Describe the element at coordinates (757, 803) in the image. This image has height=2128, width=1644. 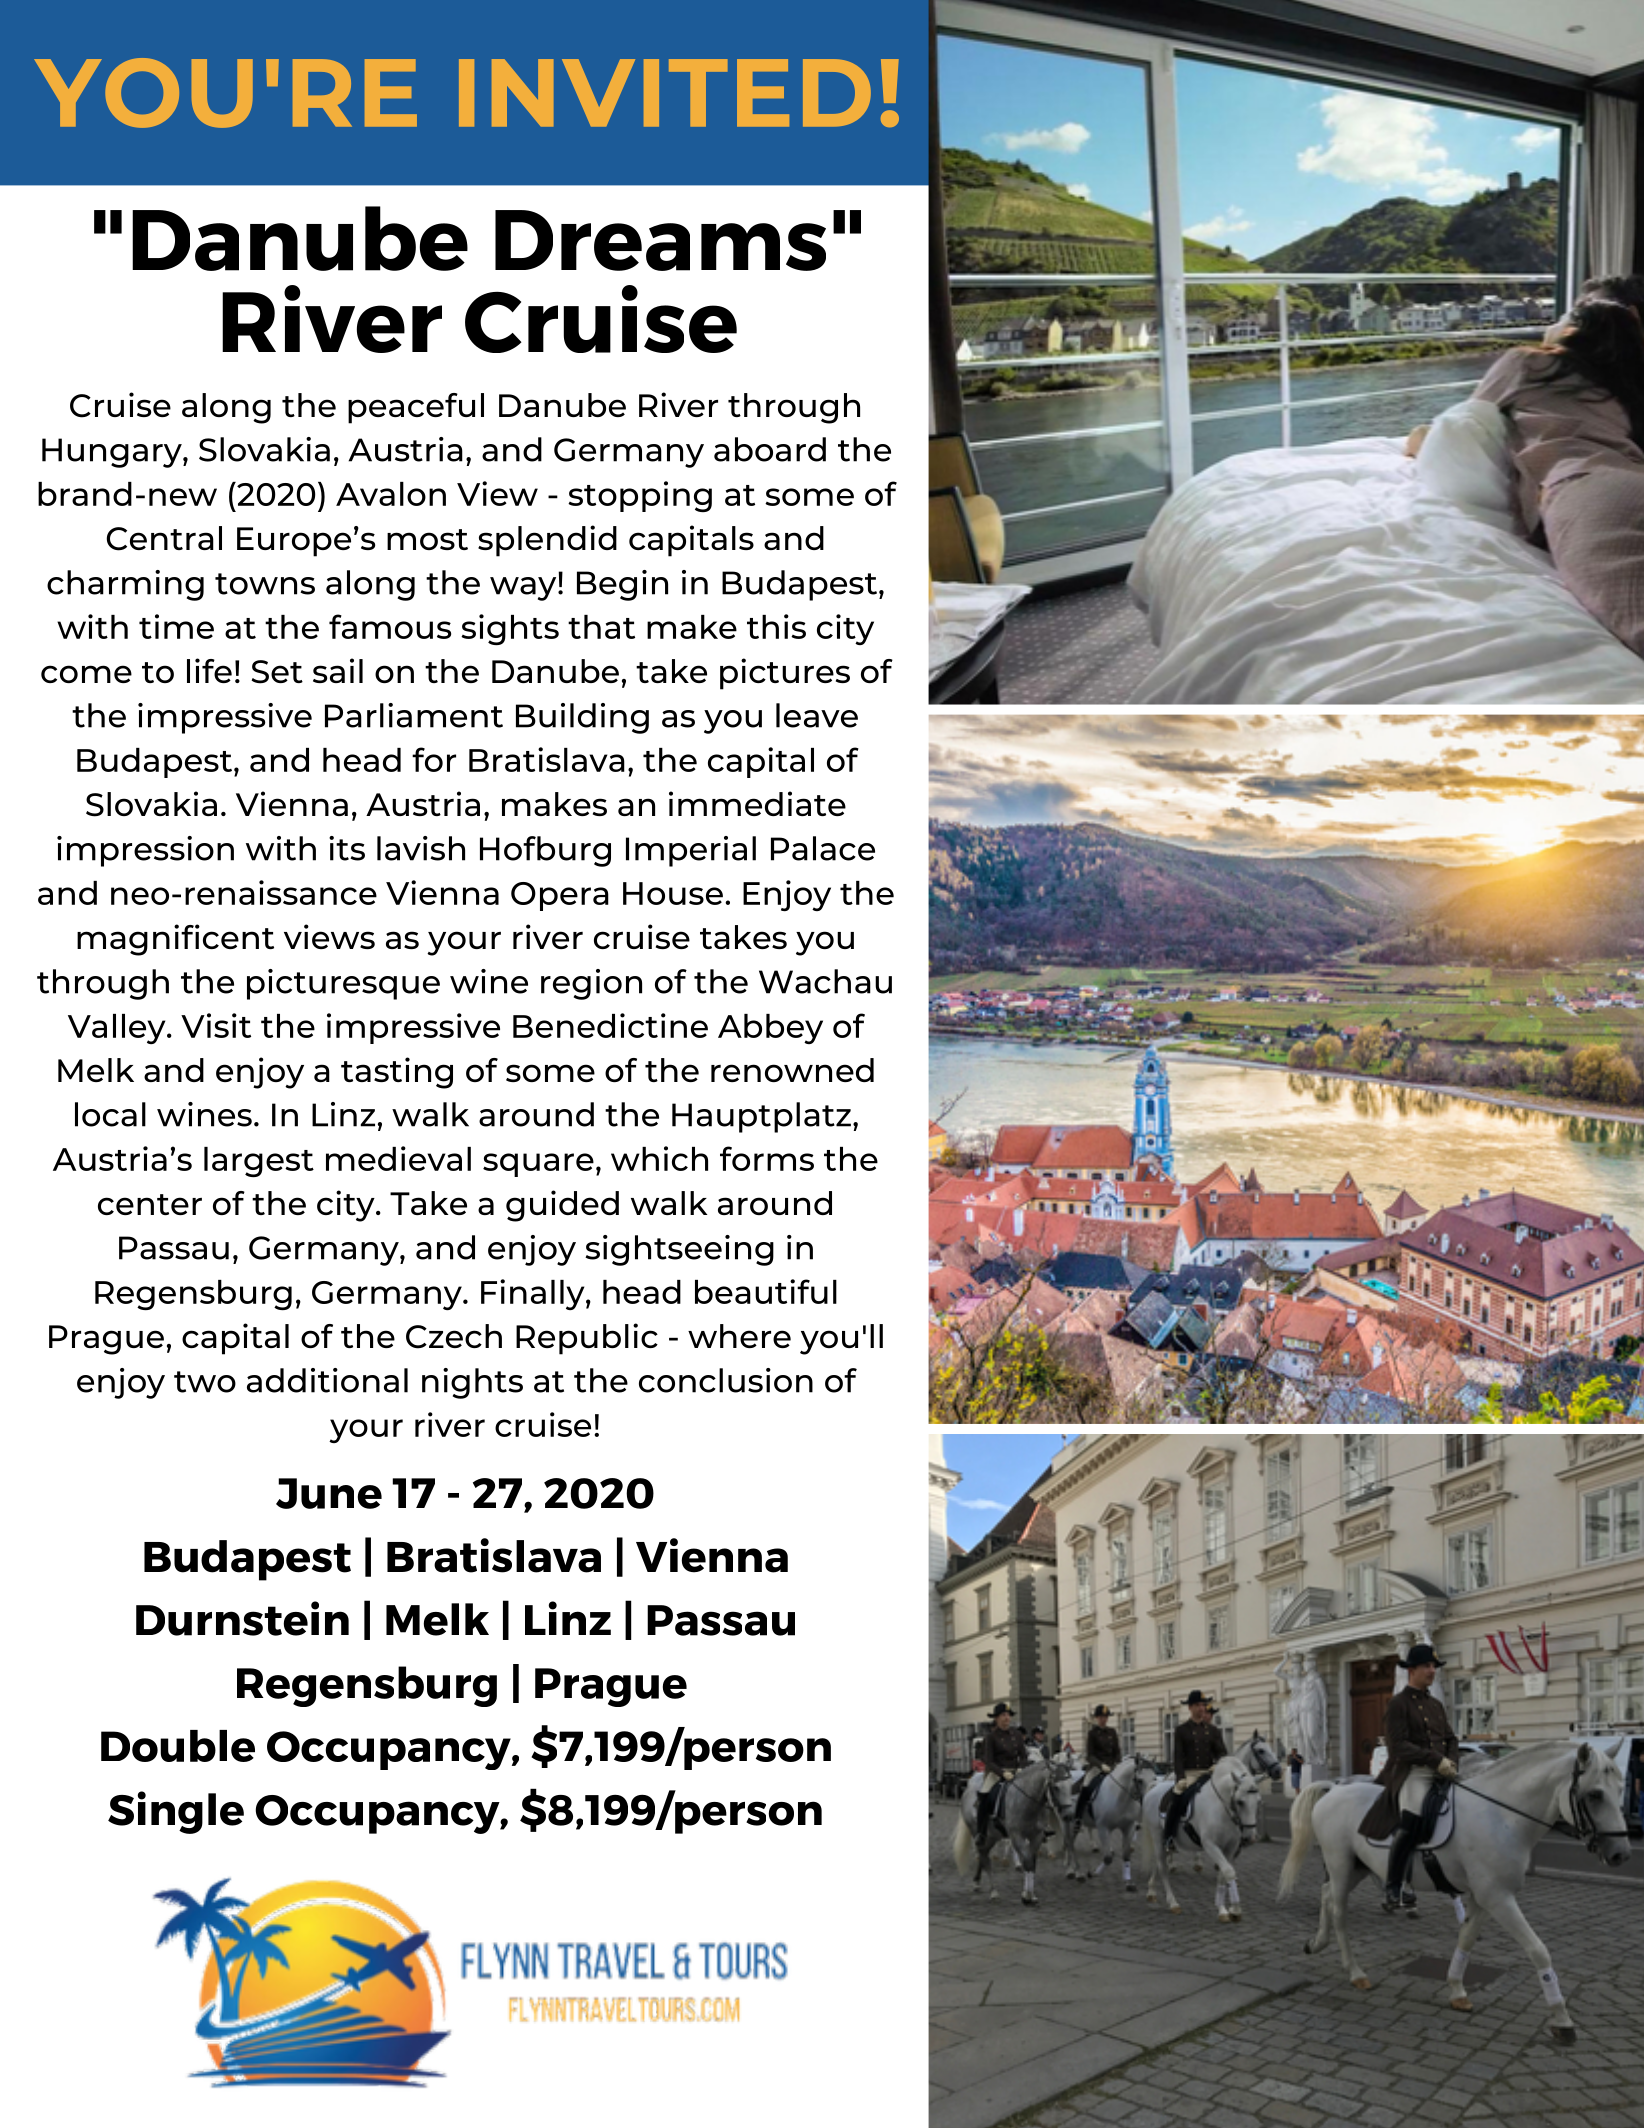
I see `immediate` at that location.
